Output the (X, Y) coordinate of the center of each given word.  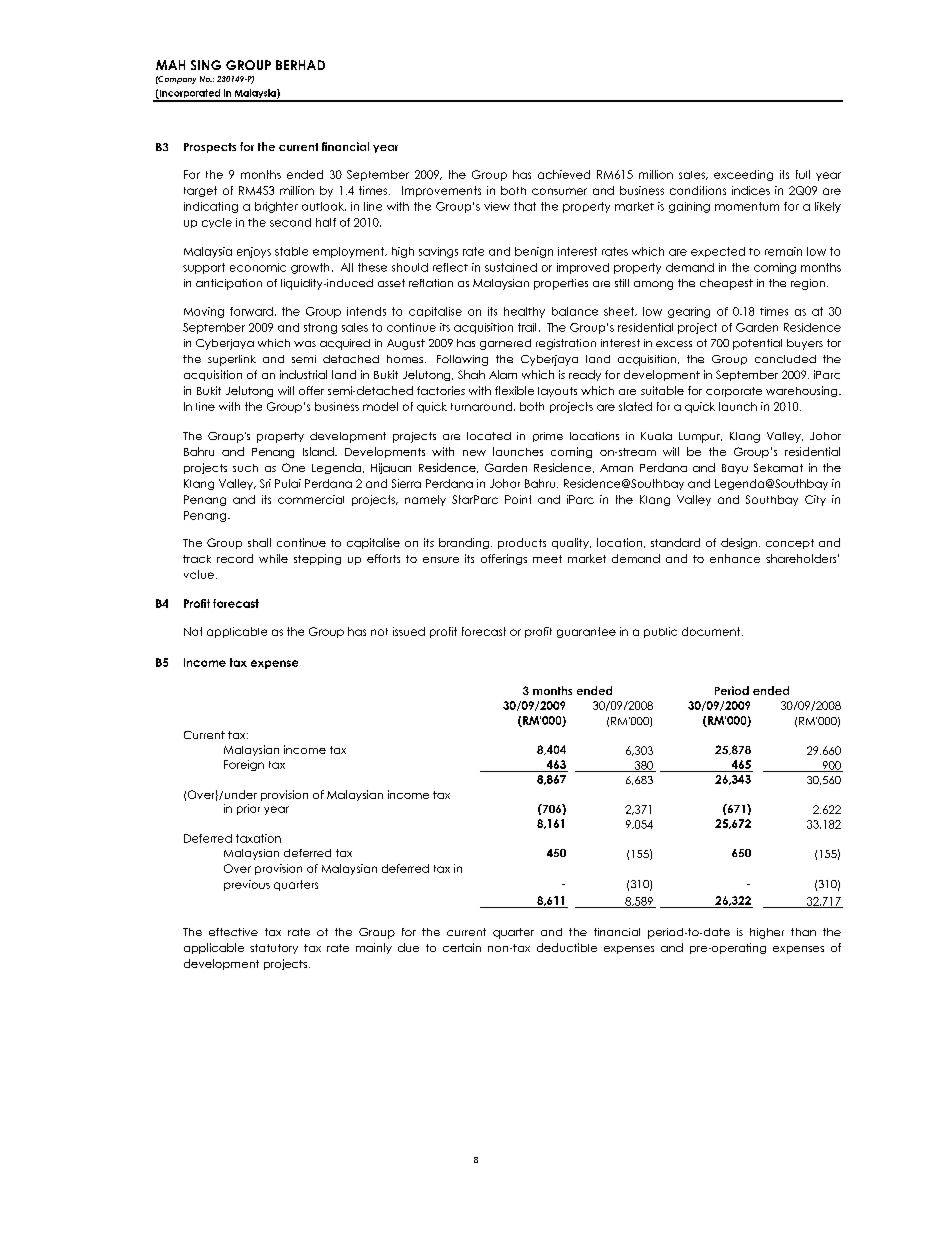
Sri (265, 483)
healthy (524, 312)
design (739, 543)
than (803, 932)
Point (518, 499)
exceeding (743, 175)
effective (233, 932)
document (712, 631)
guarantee (586, 632)
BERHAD (300, 65)
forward (251, 311)
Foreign (244, 765)
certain (462, 947)
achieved (564, 174)
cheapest (726, 284)
